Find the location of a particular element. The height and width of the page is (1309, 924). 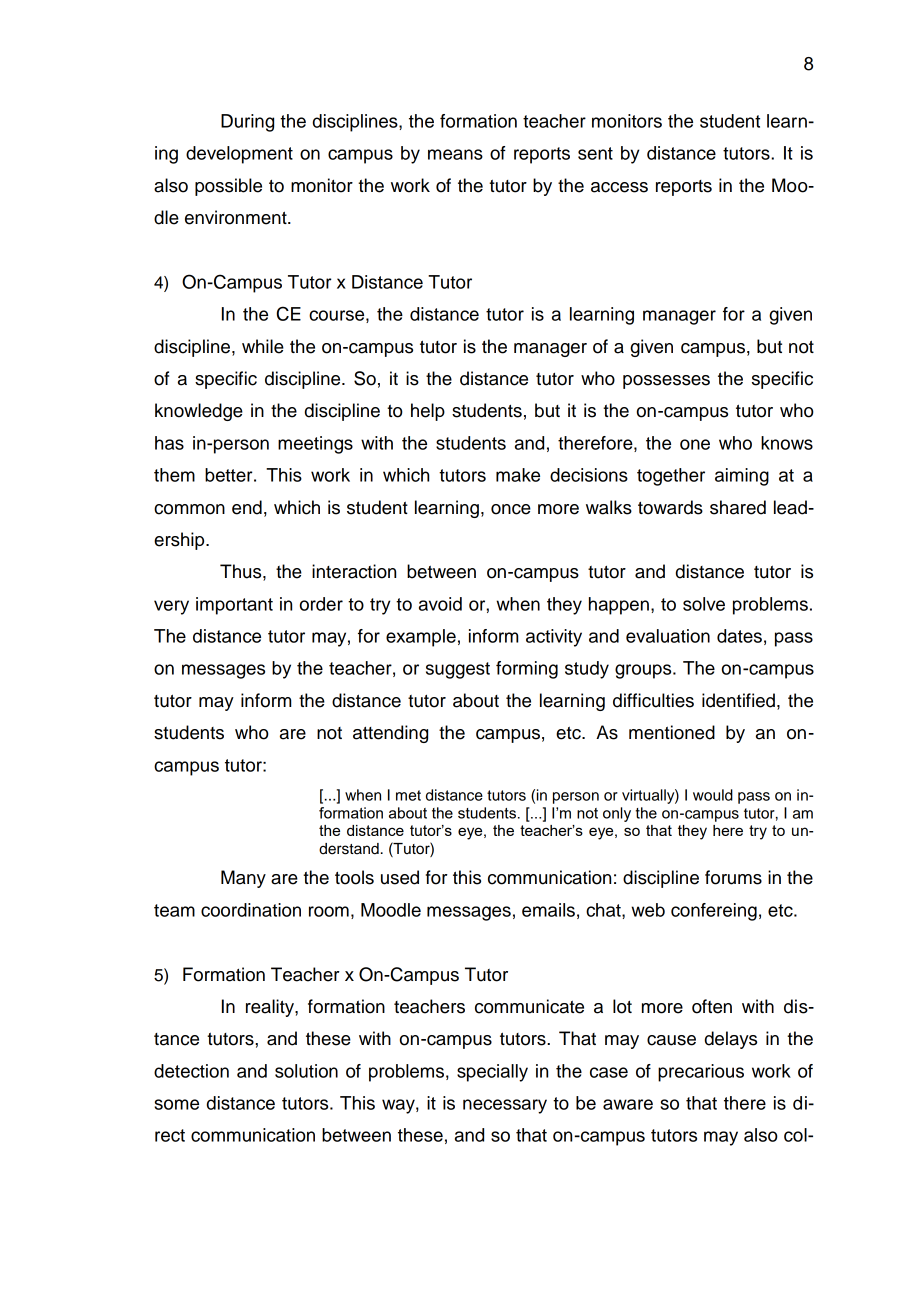

detection is located at coordinates (191, 1071).
